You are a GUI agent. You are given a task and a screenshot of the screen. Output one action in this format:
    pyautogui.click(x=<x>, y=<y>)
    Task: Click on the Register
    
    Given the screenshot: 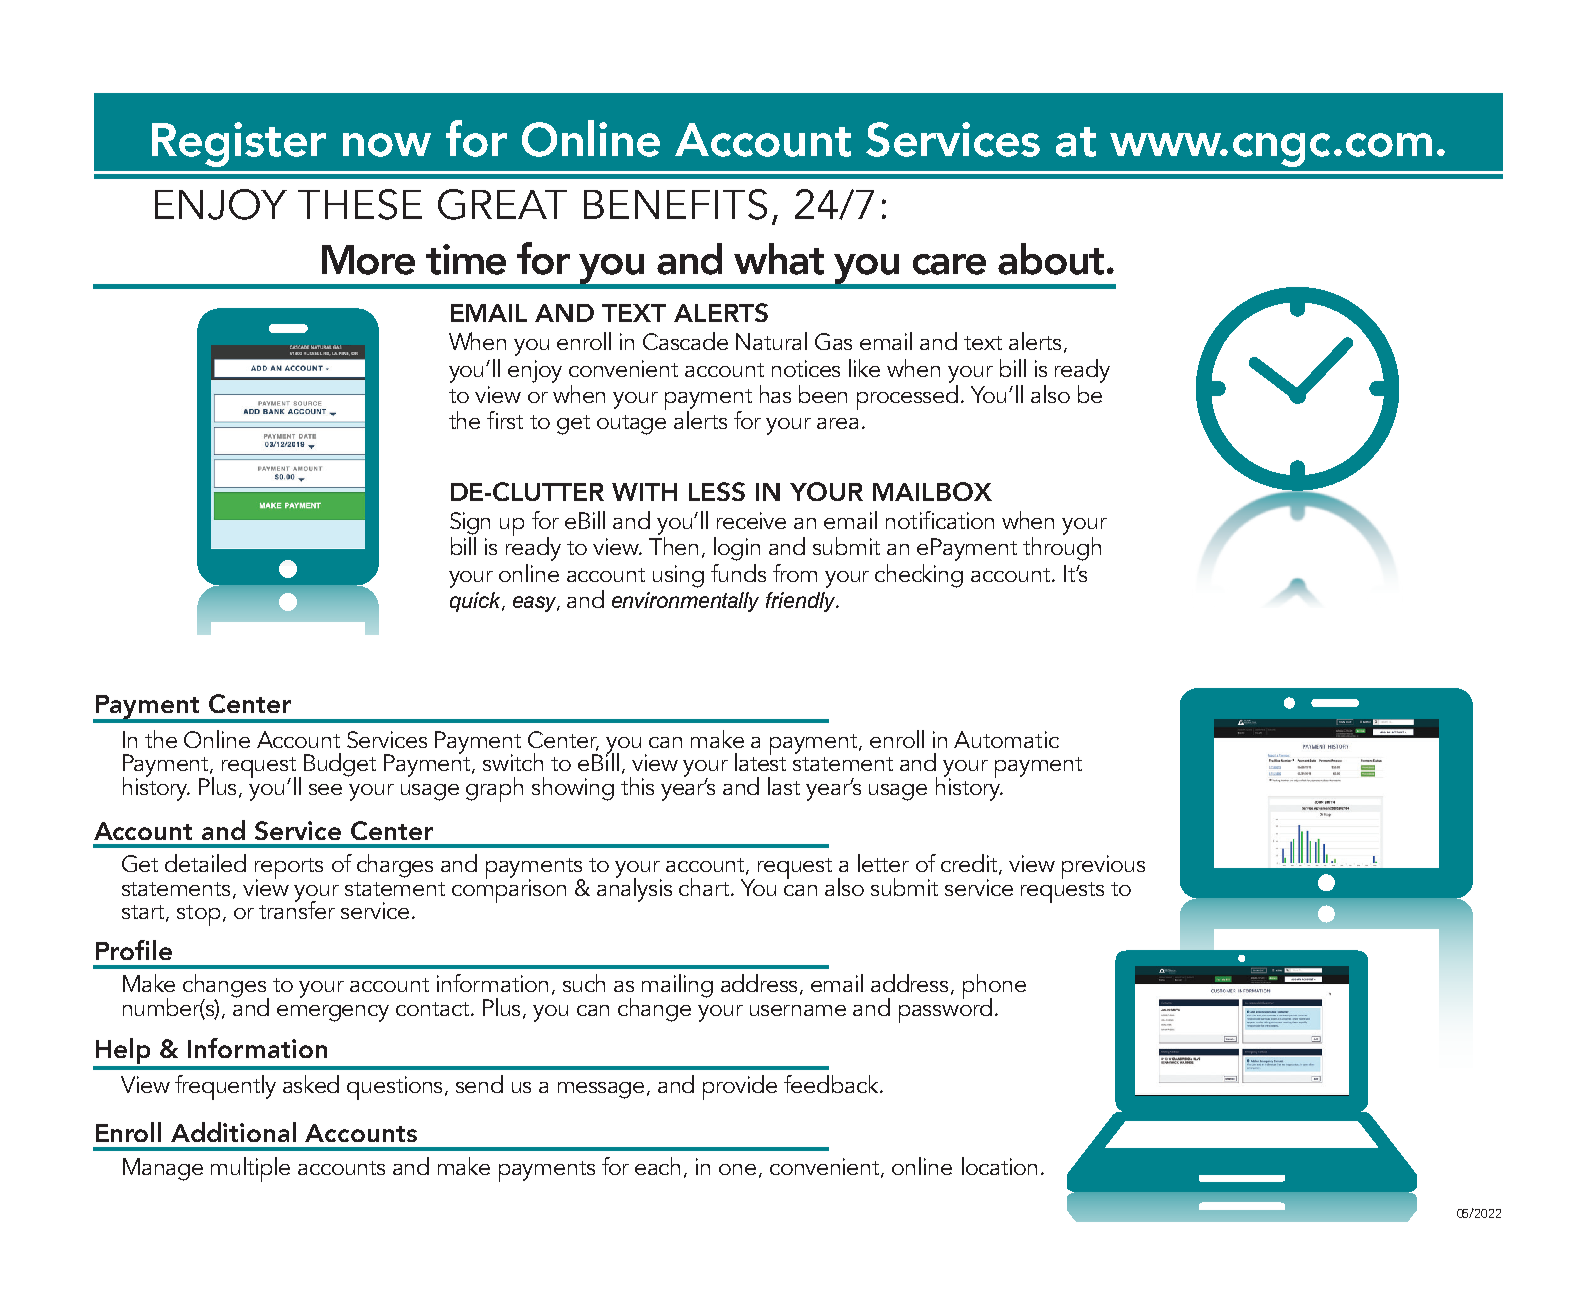 What is the action you would take?
    pyautogui.click(x=239, y=144)
